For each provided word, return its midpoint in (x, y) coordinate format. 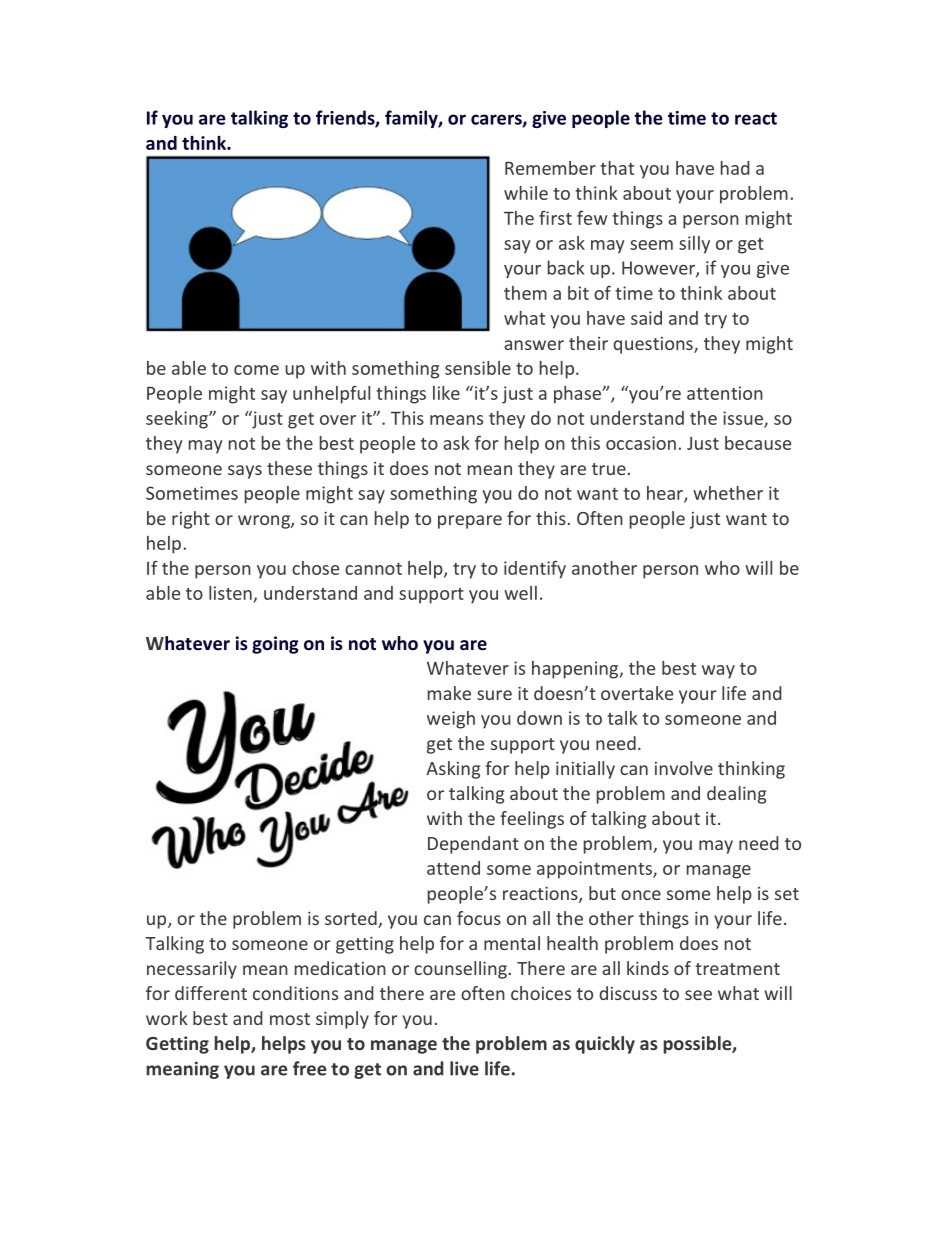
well (520, 593)
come (256, 370)
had (735, 168)
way (718, 672)
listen (231, 594)
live (464, 1068)
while (526, 193)
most (290, 1019)
